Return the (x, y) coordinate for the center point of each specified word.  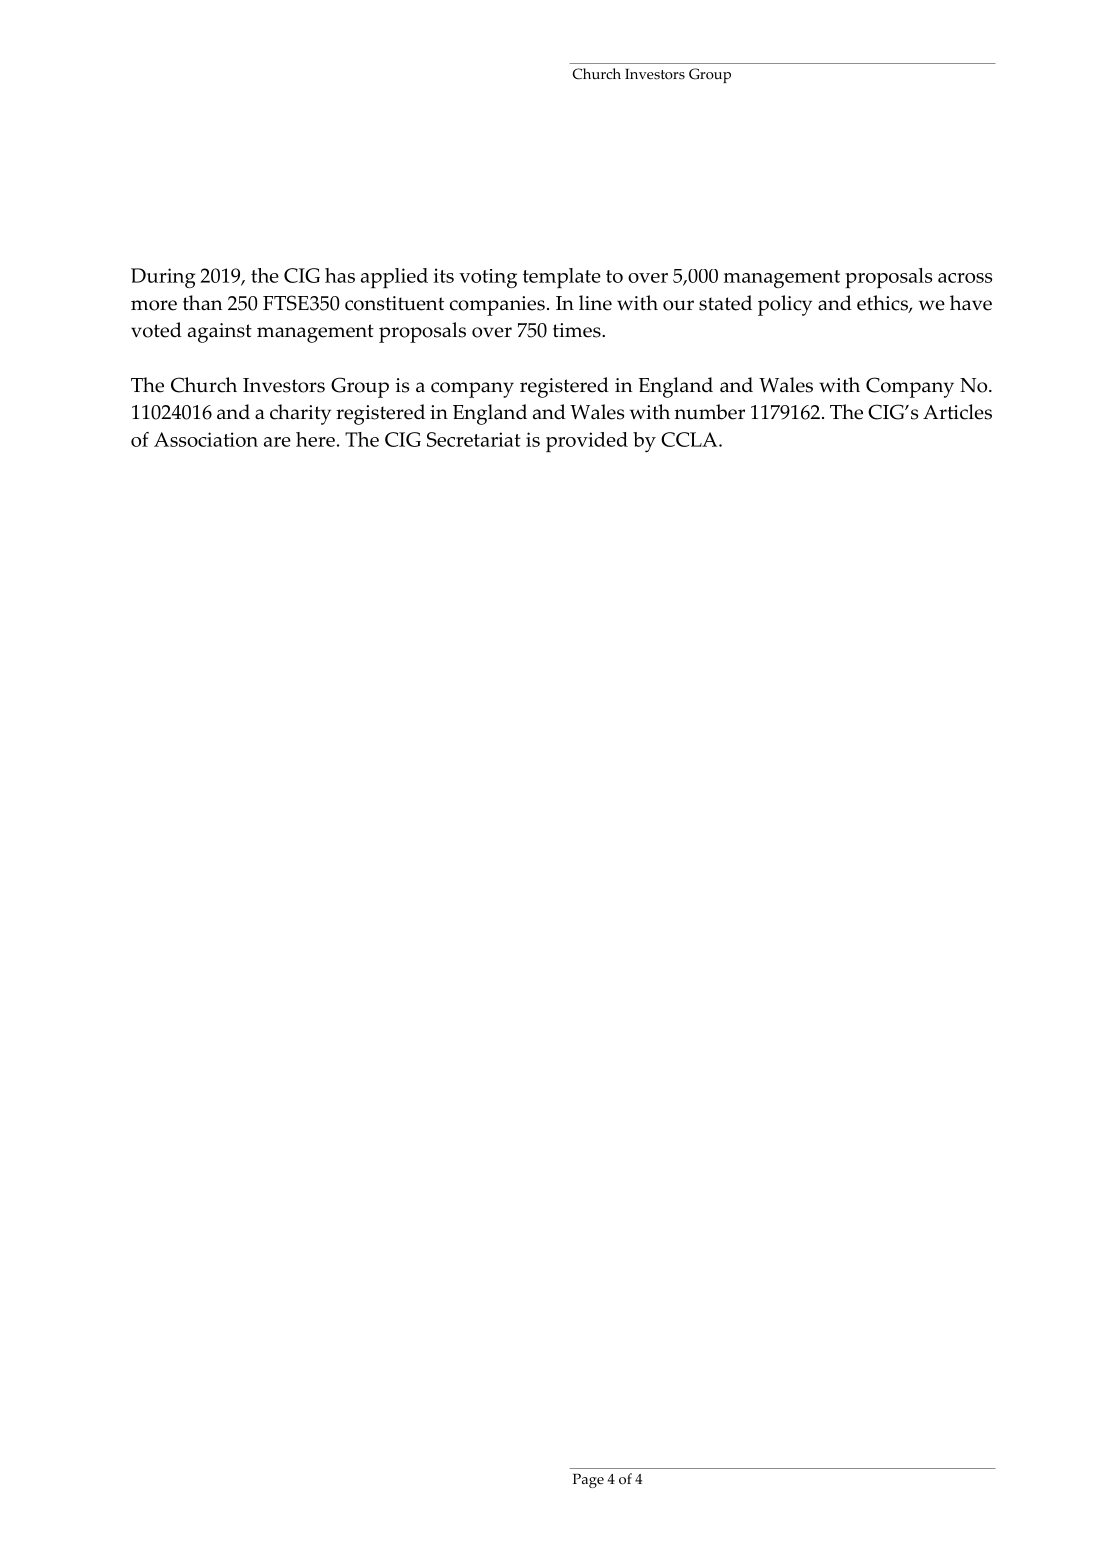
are (277, 442)
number (709, 412)
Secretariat (474, 439)
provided (587, 442)
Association (206, 439)
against (220, 333)
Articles (957, 412)
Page (588, 1480)
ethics (883, 304)
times (578, 330)
